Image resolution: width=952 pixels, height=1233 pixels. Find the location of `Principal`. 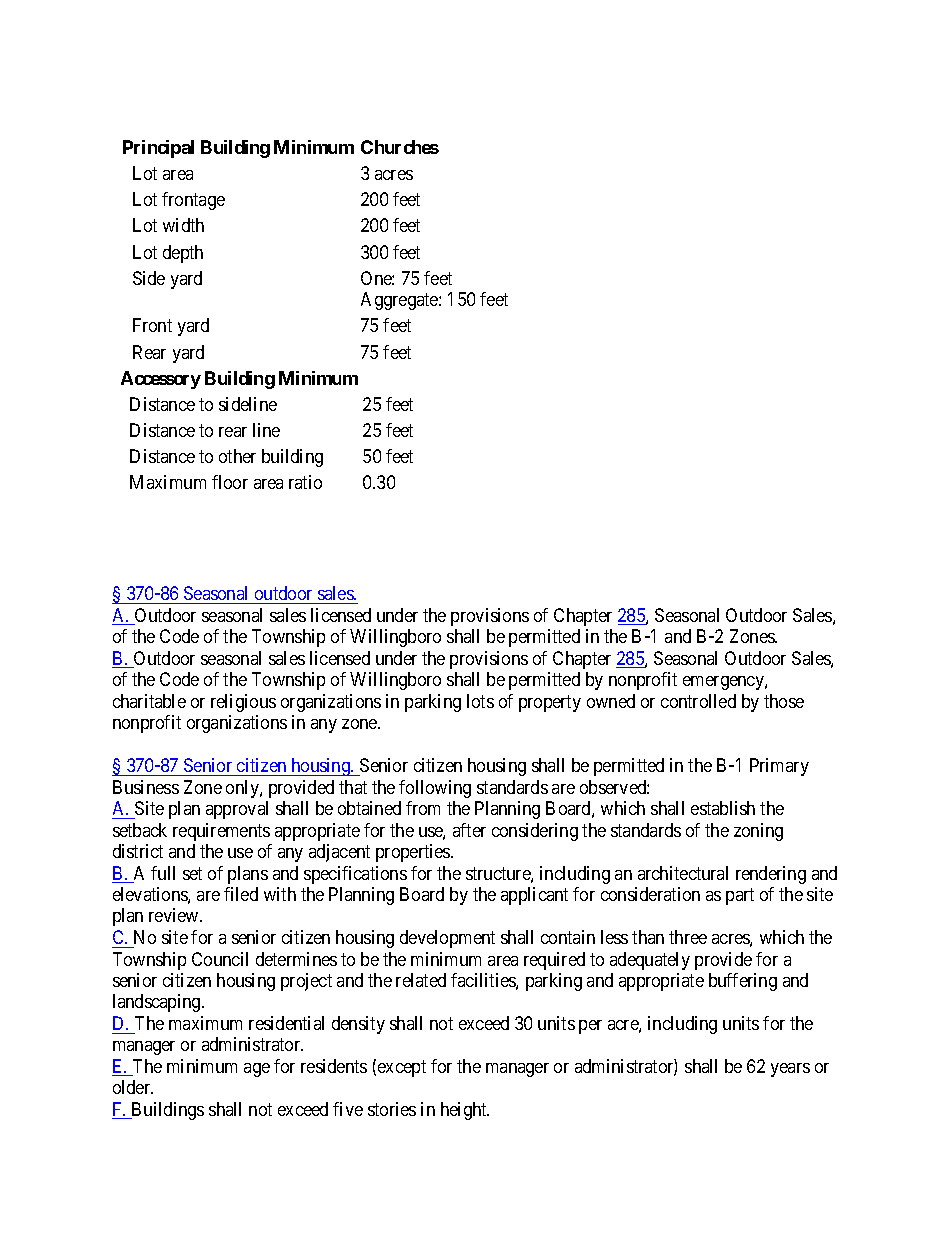

Principal is located at coordinates (158, 149).
